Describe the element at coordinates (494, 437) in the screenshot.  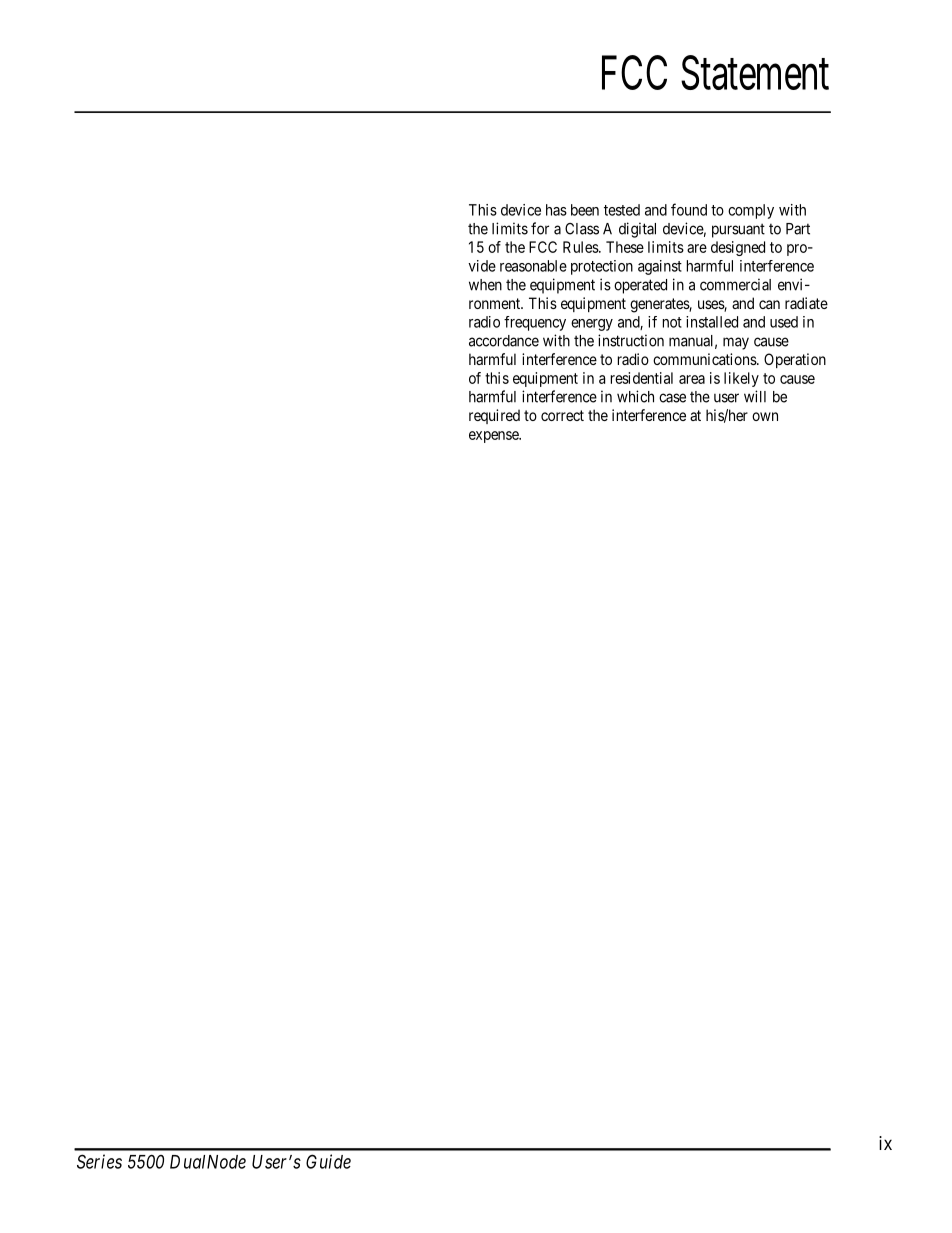
I see `expense` at that location.
